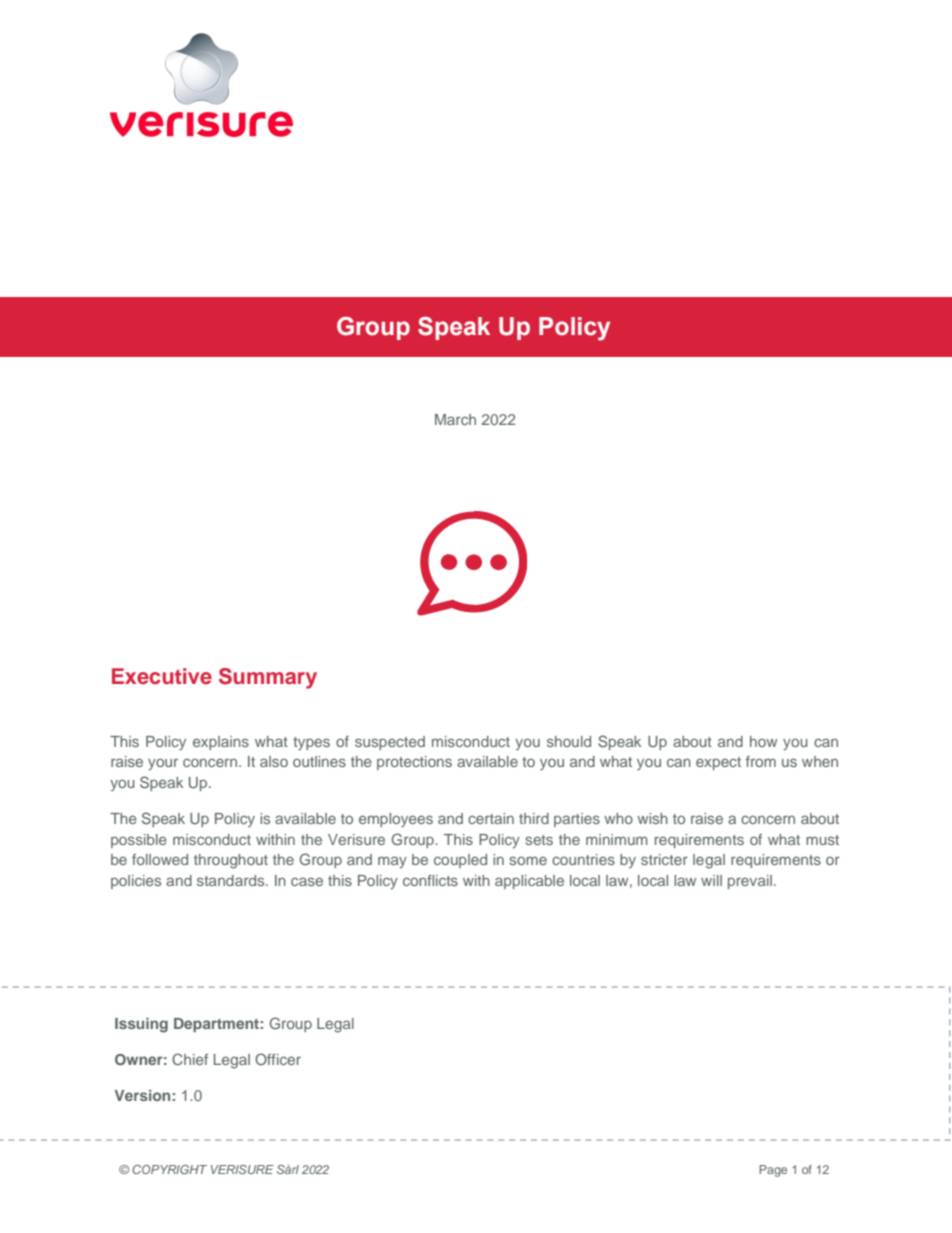 The image size is (952, 1233). What do you see at coordinates (761, 761) in the page?
I see `from` at bounding box center [761, 761].
